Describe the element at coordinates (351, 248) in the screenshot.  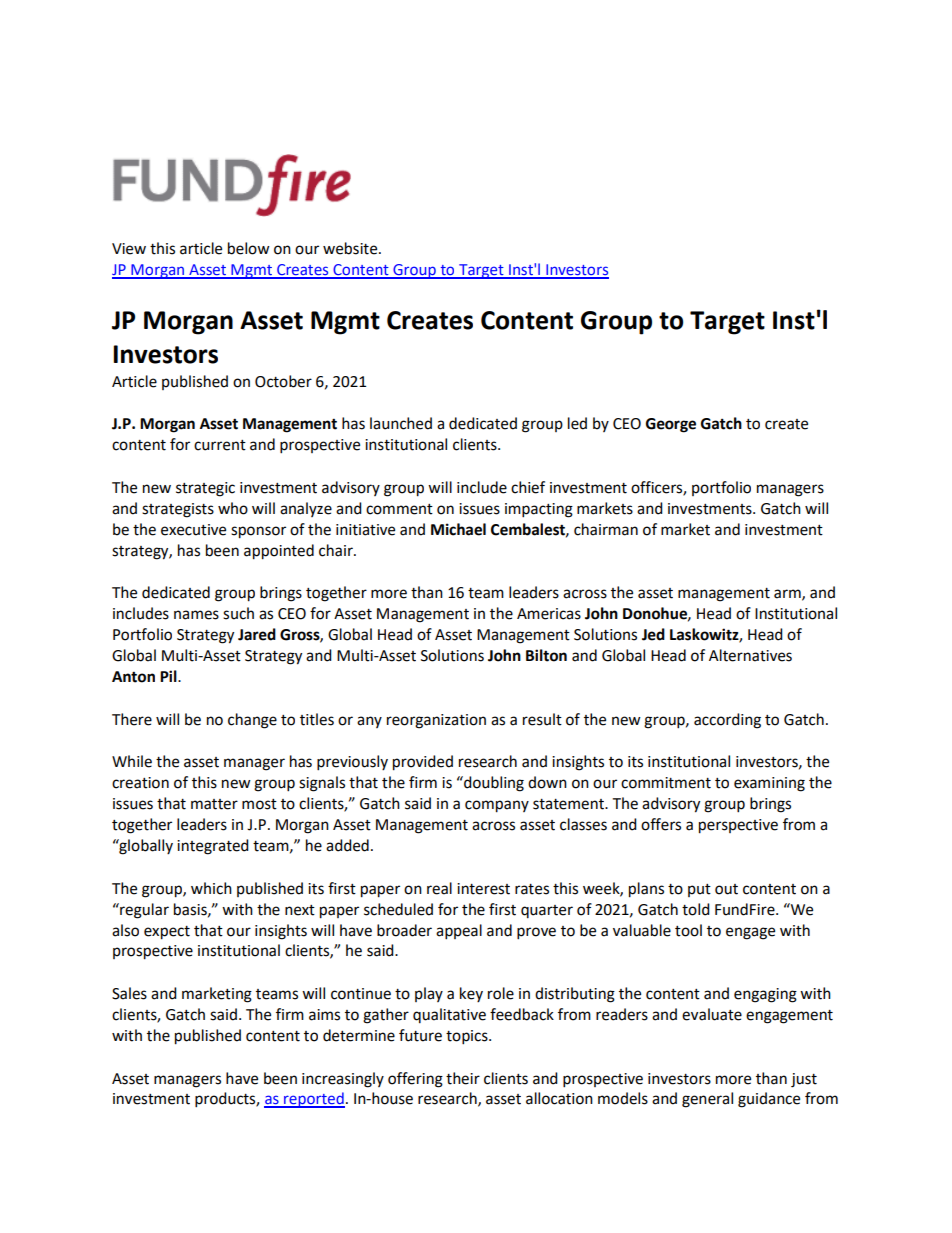
I see `website` at that location.
